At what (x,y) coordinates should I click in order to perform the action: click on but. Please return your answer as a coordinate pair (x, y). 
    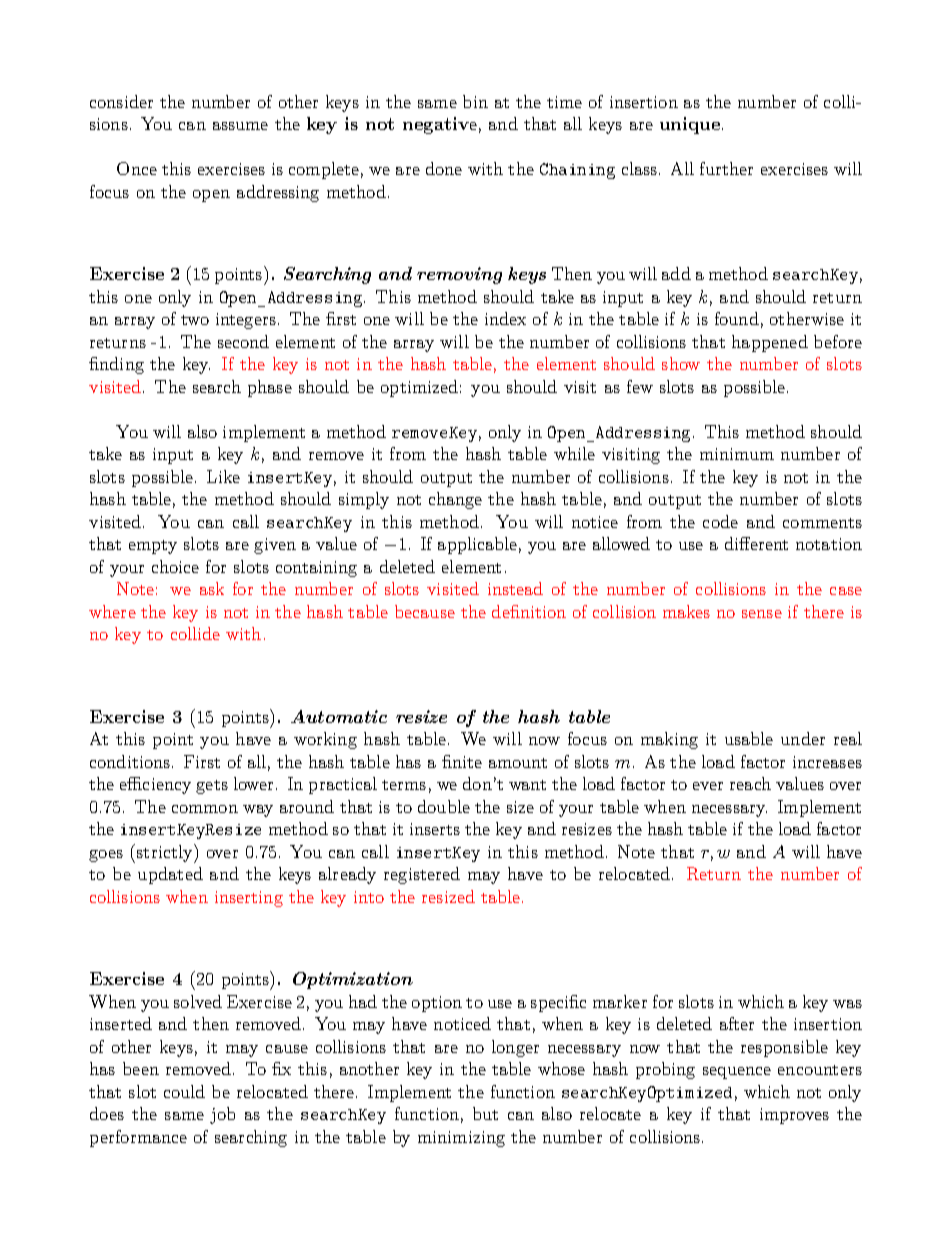
    Looking at the image, I should click on (485, 1113).
